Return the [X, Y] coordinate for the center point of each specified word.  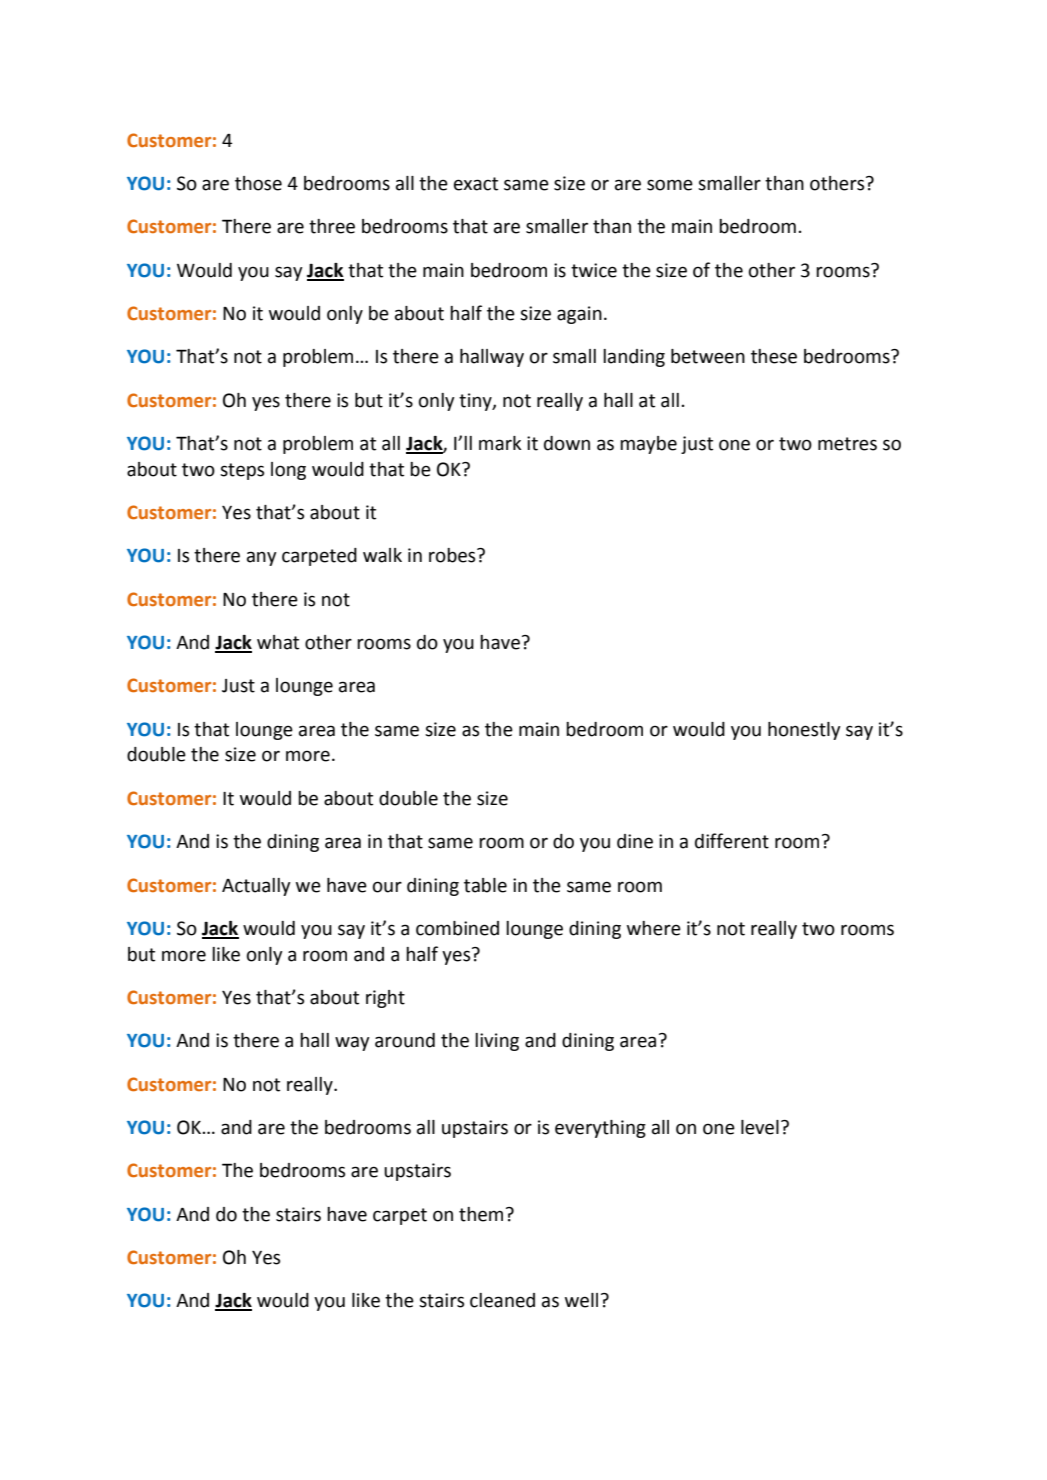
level [760, 1127]
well [581, 1300]
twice [594, 270]
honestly [804, 731]
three [332, 226]
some [670, 185]
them [481, 1214]
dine [635, 841]
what [278, 642]
